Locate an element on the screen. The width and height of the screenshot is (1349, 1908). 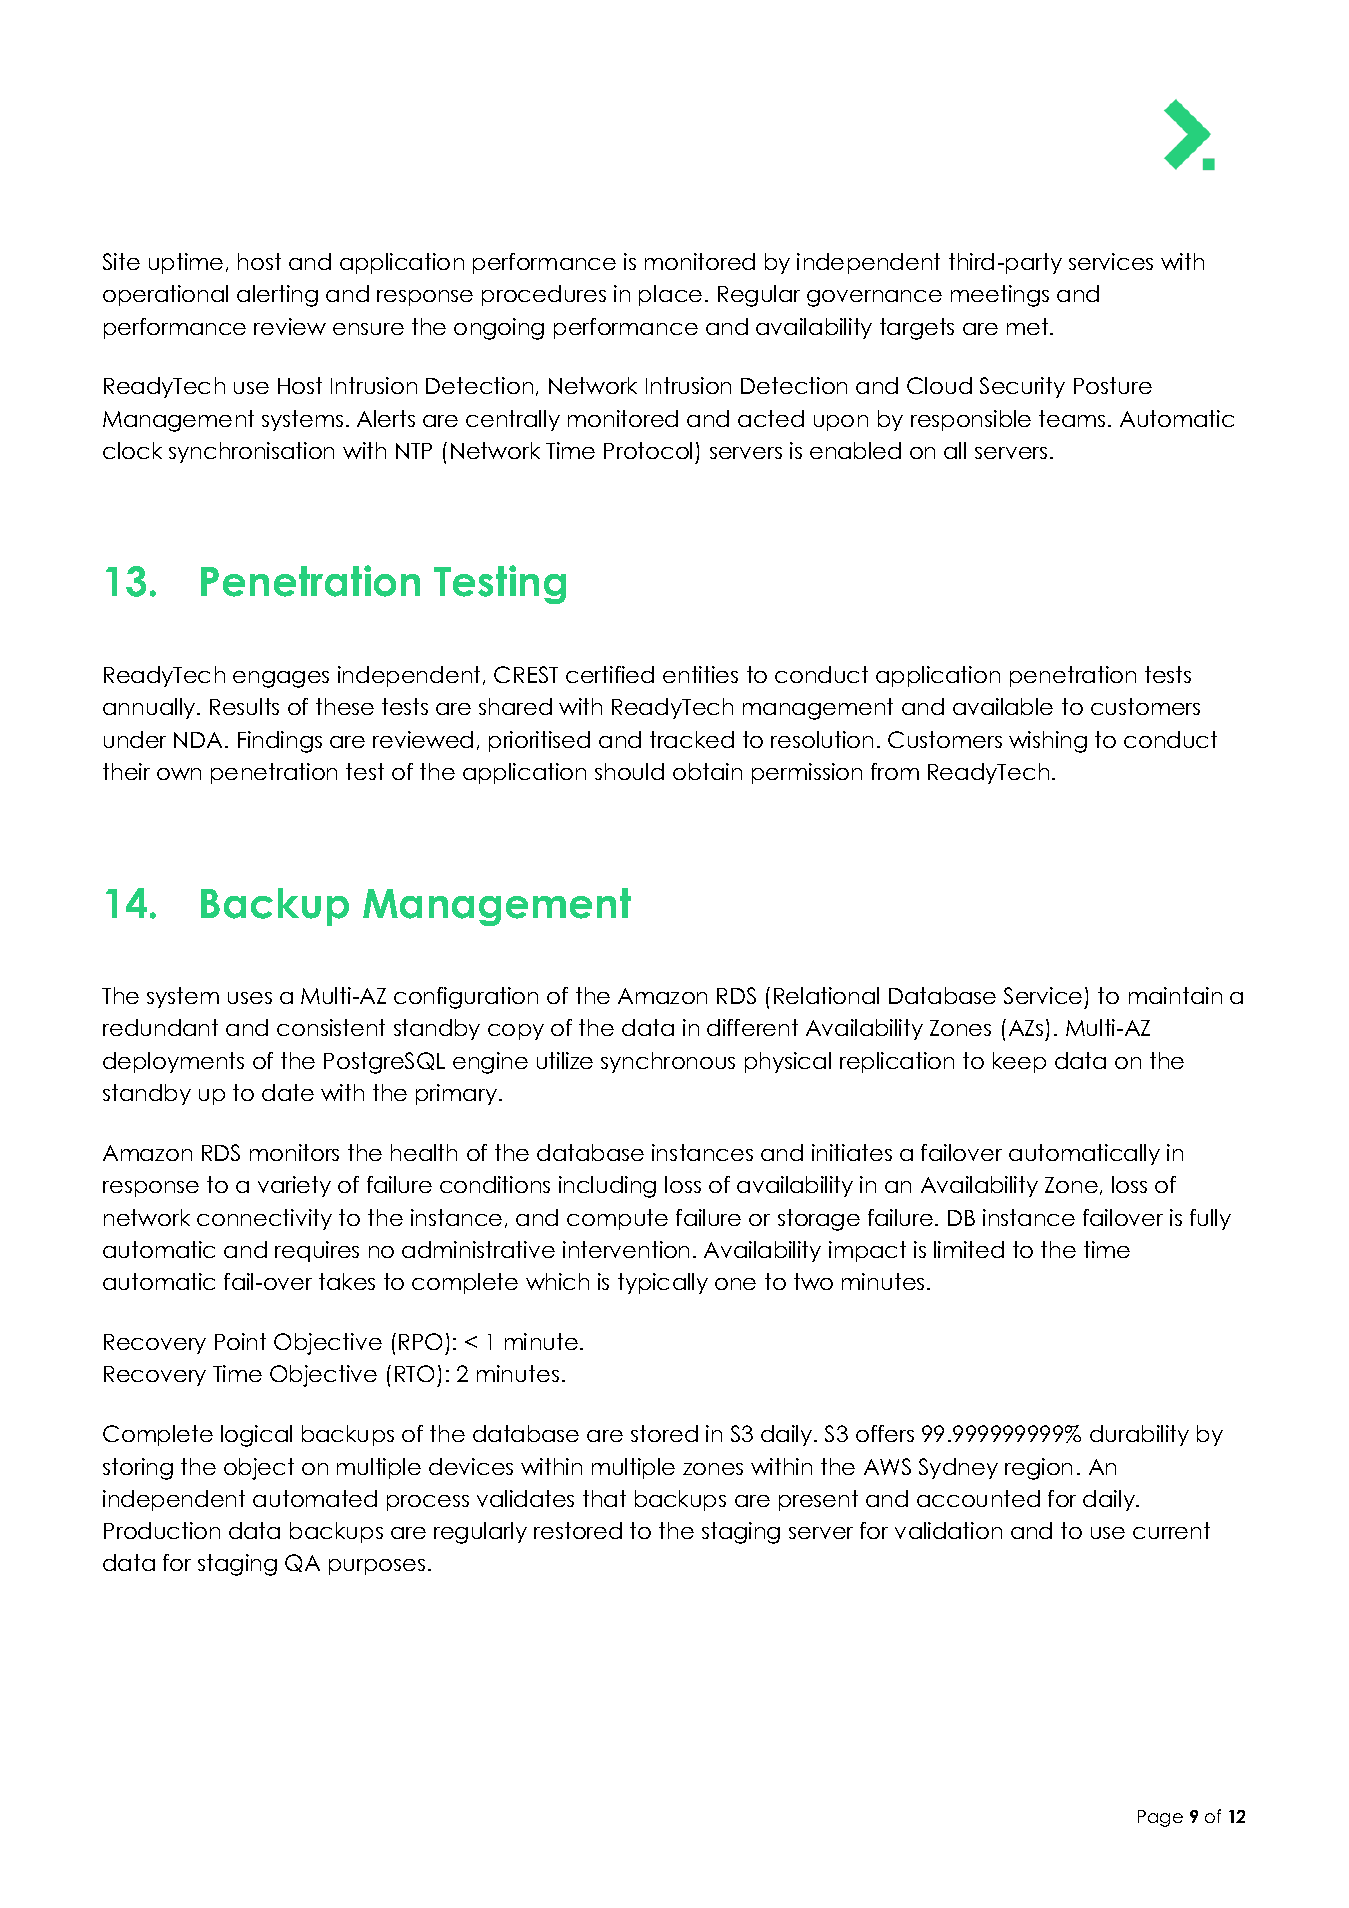
place is located at coordinates (670, 295).
